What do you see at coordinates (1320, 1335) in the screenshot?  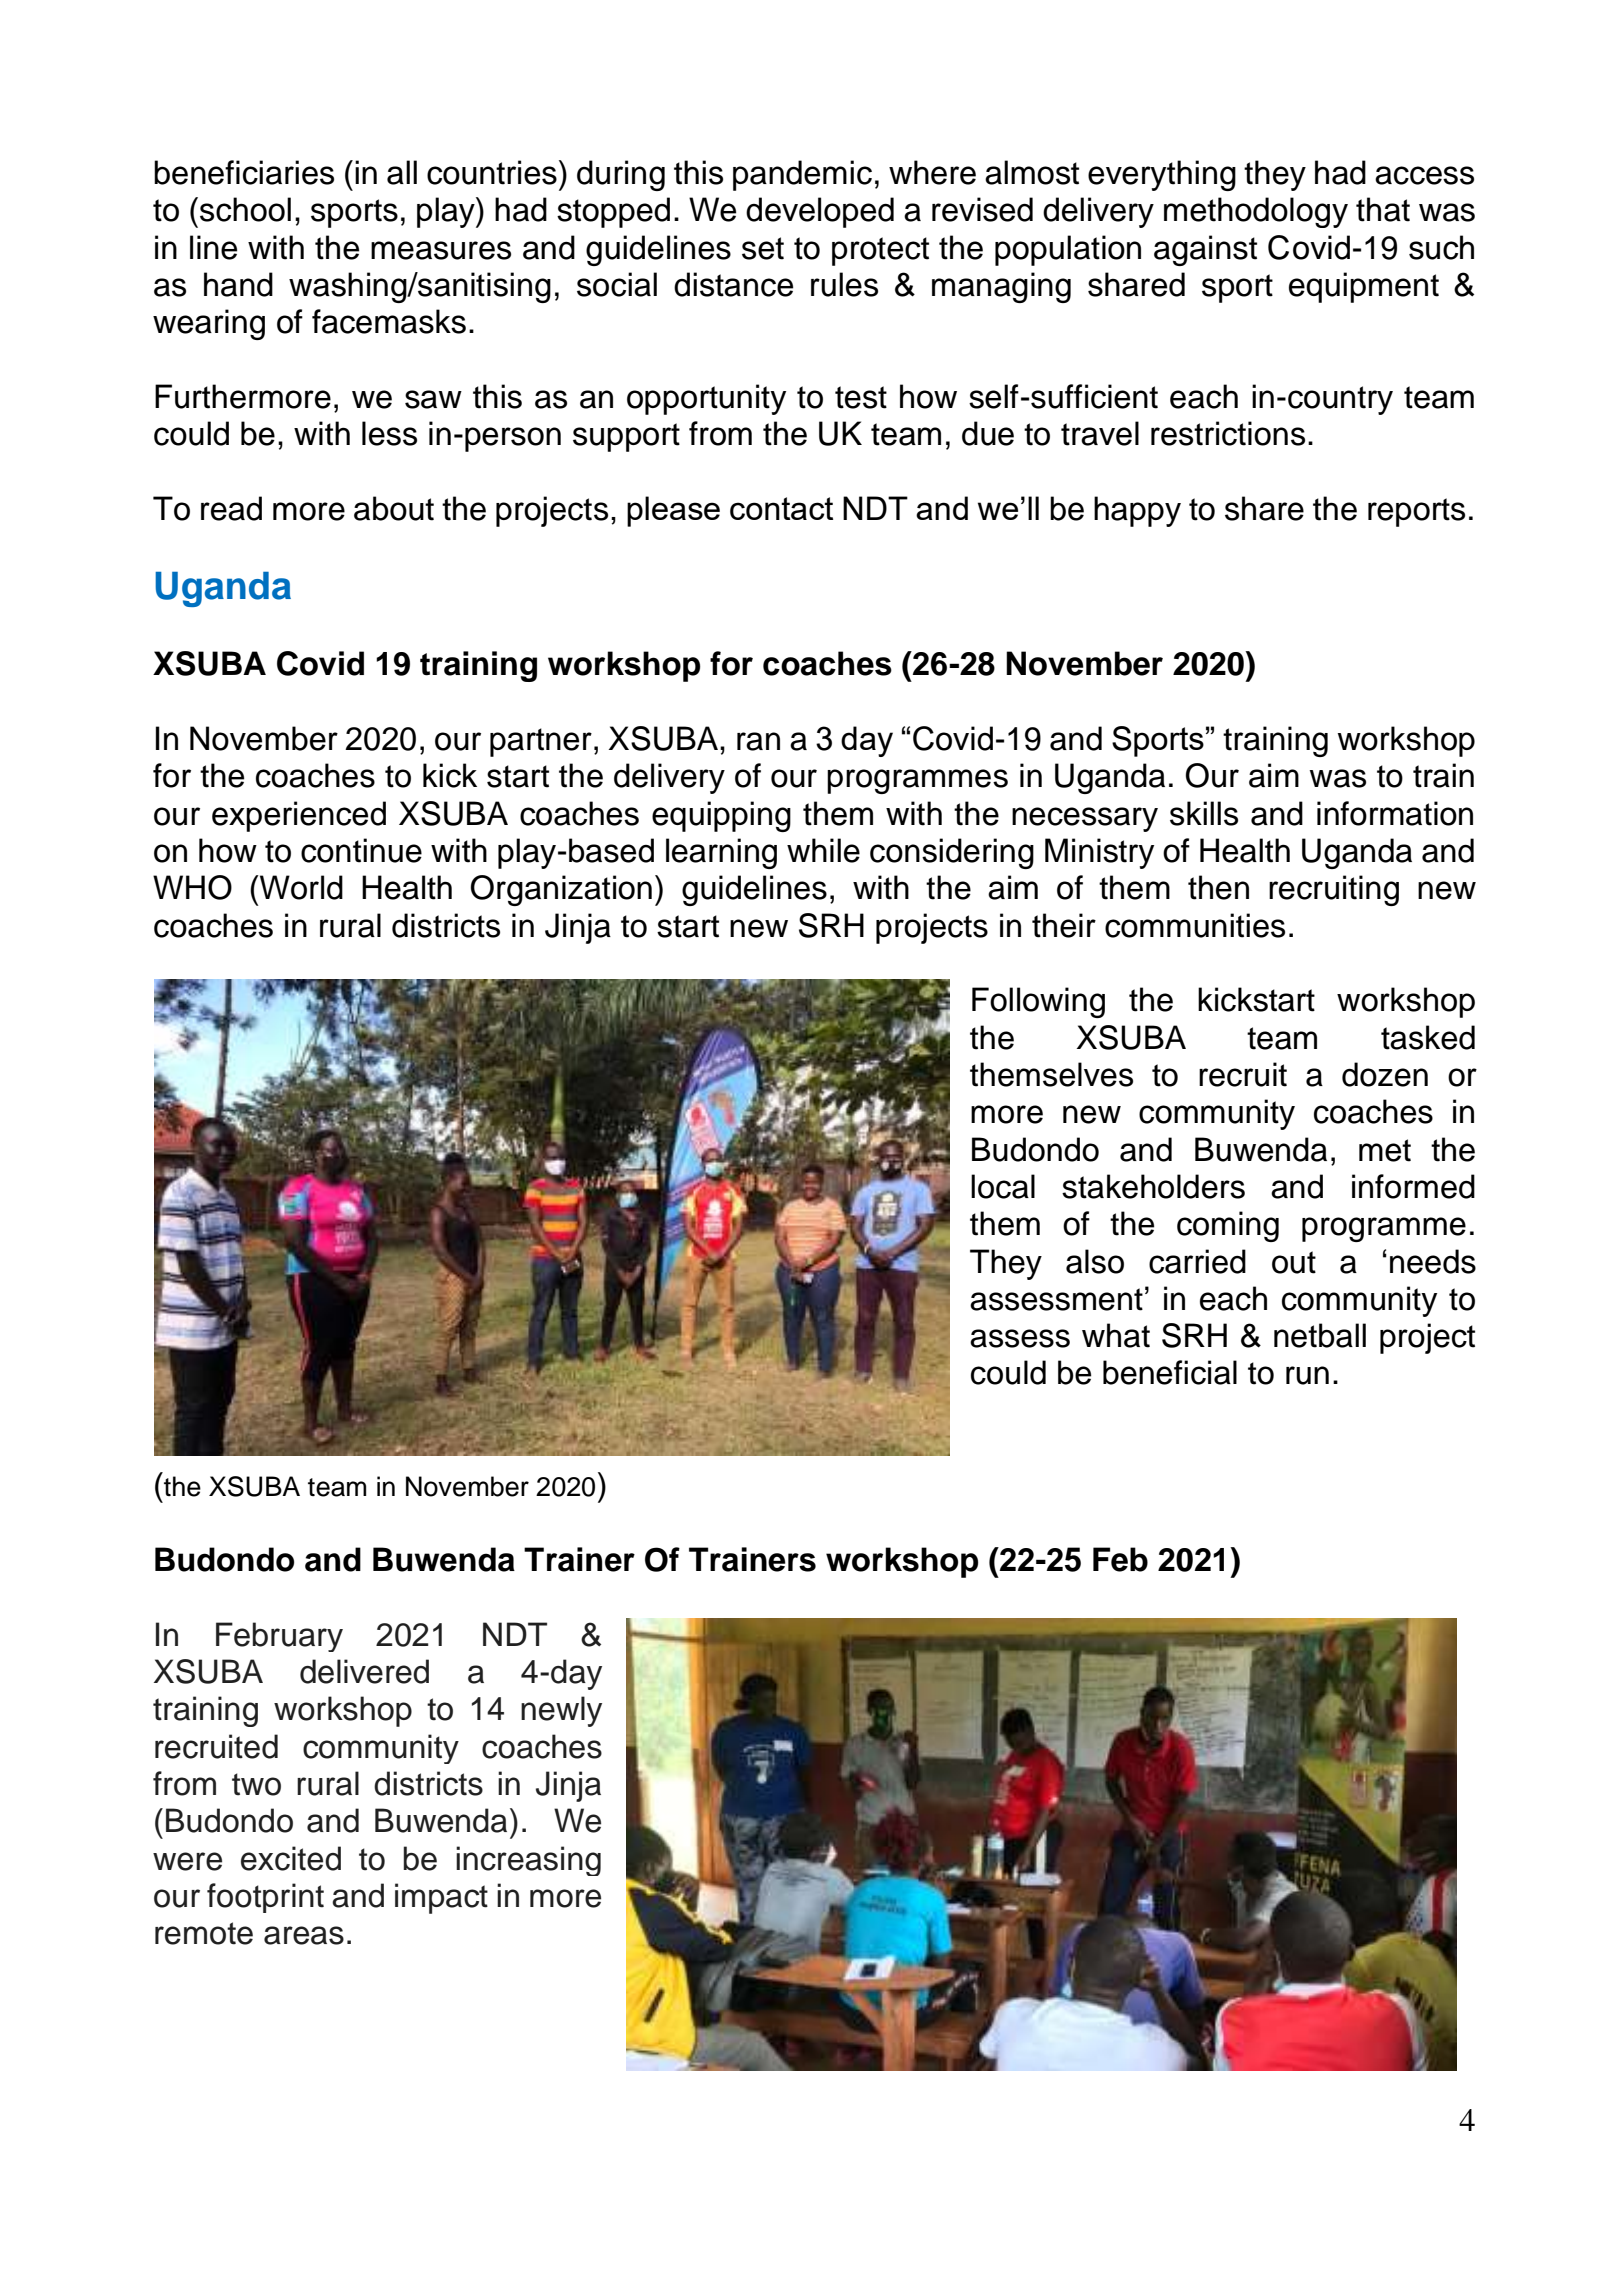 I see `netball` at bounding box center [1320, 1335].
